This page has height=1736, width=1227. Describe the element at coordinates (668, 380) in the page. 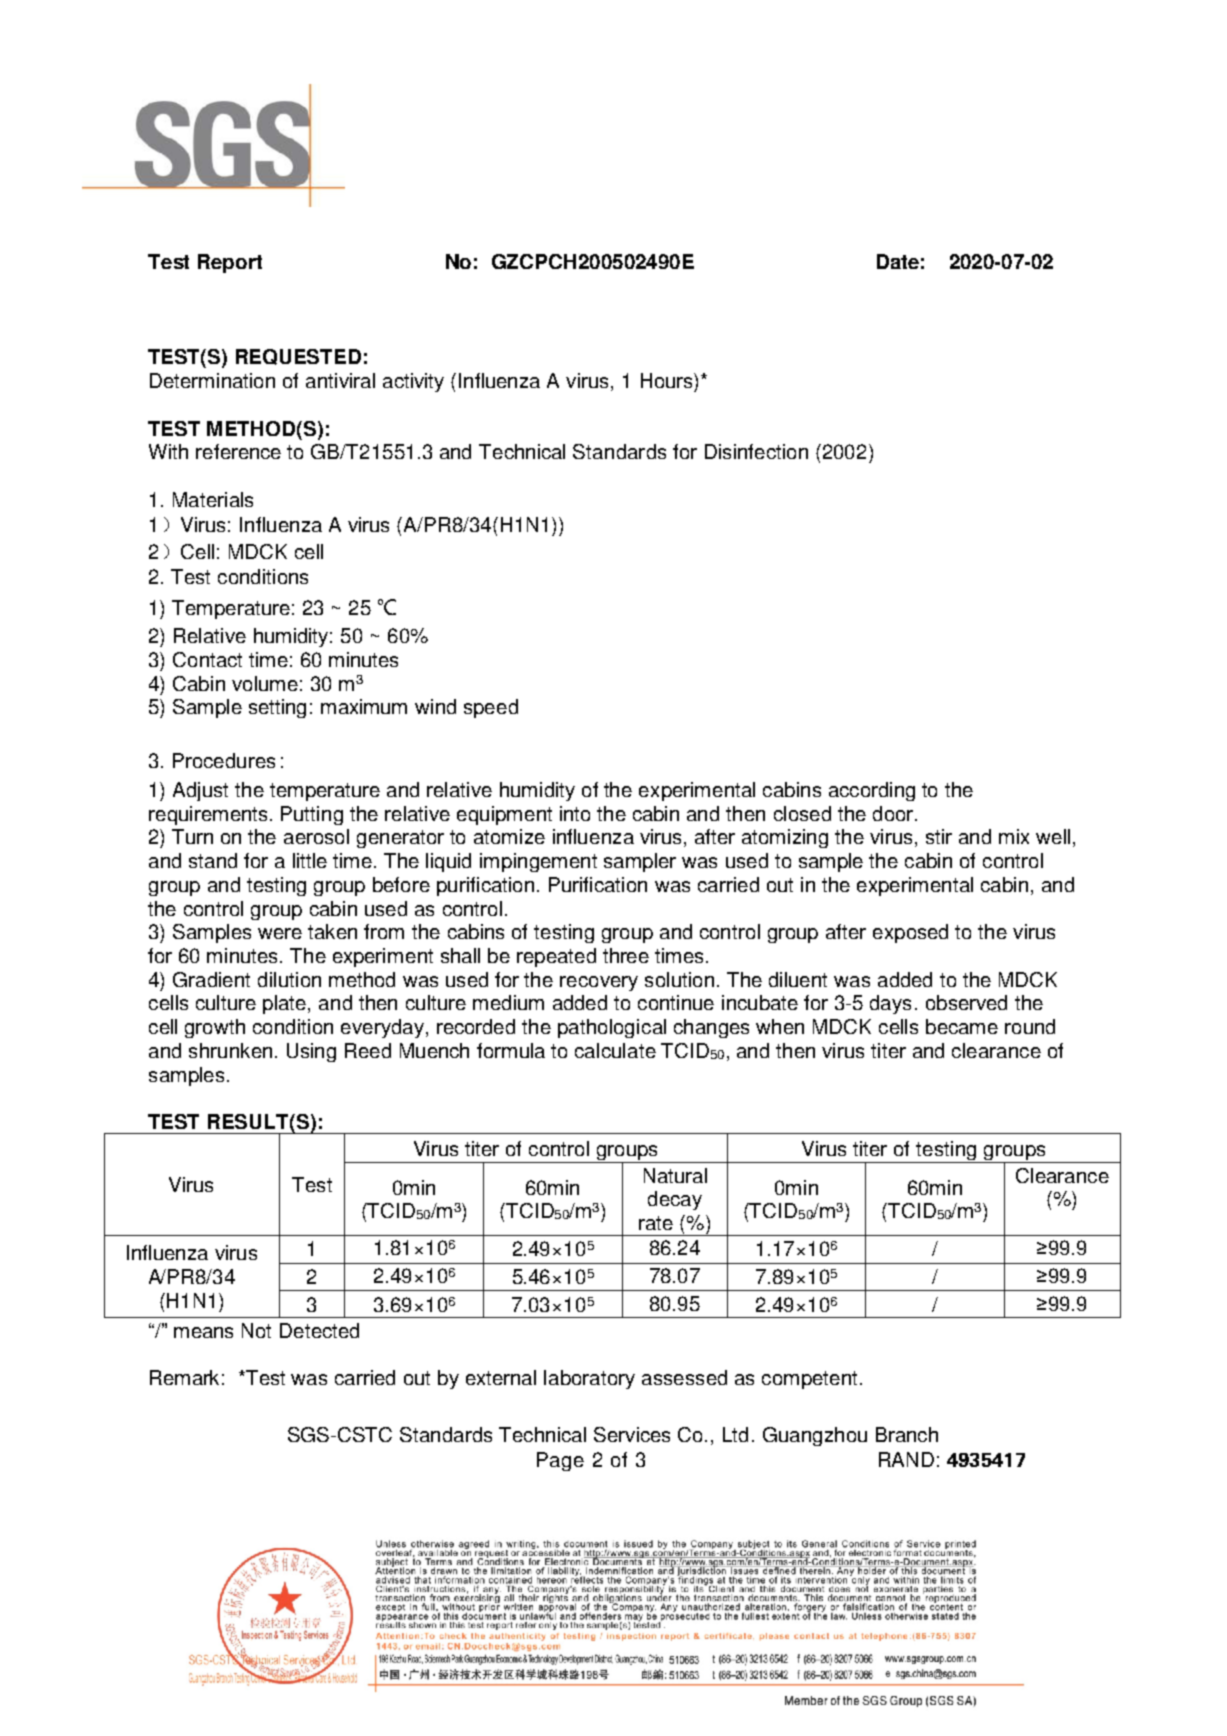

I see `Hours` at that location.
